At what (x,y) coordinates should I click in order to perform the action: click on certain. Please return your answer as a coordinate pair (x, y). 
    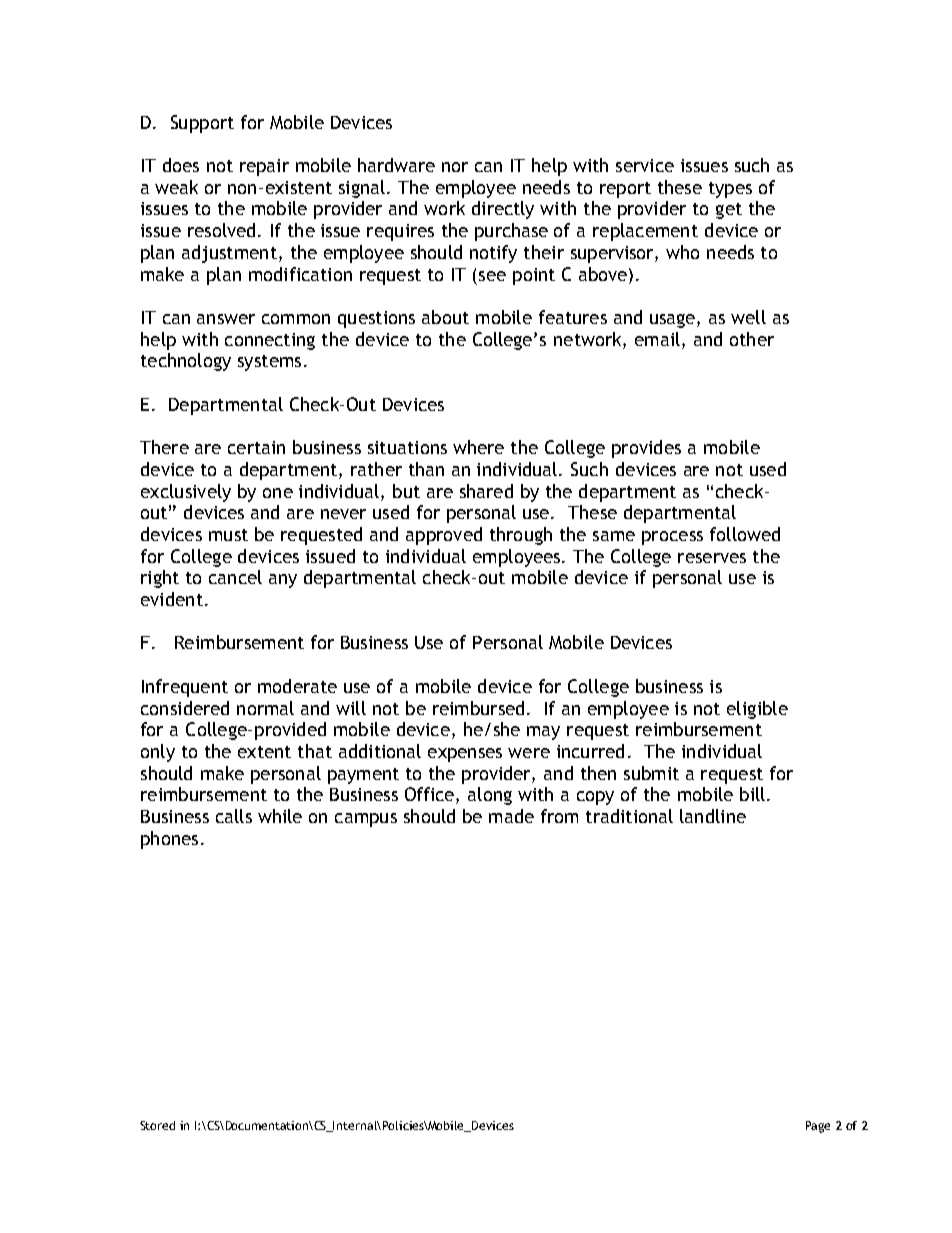
    Looking at the image, I should click on (256, 447).
